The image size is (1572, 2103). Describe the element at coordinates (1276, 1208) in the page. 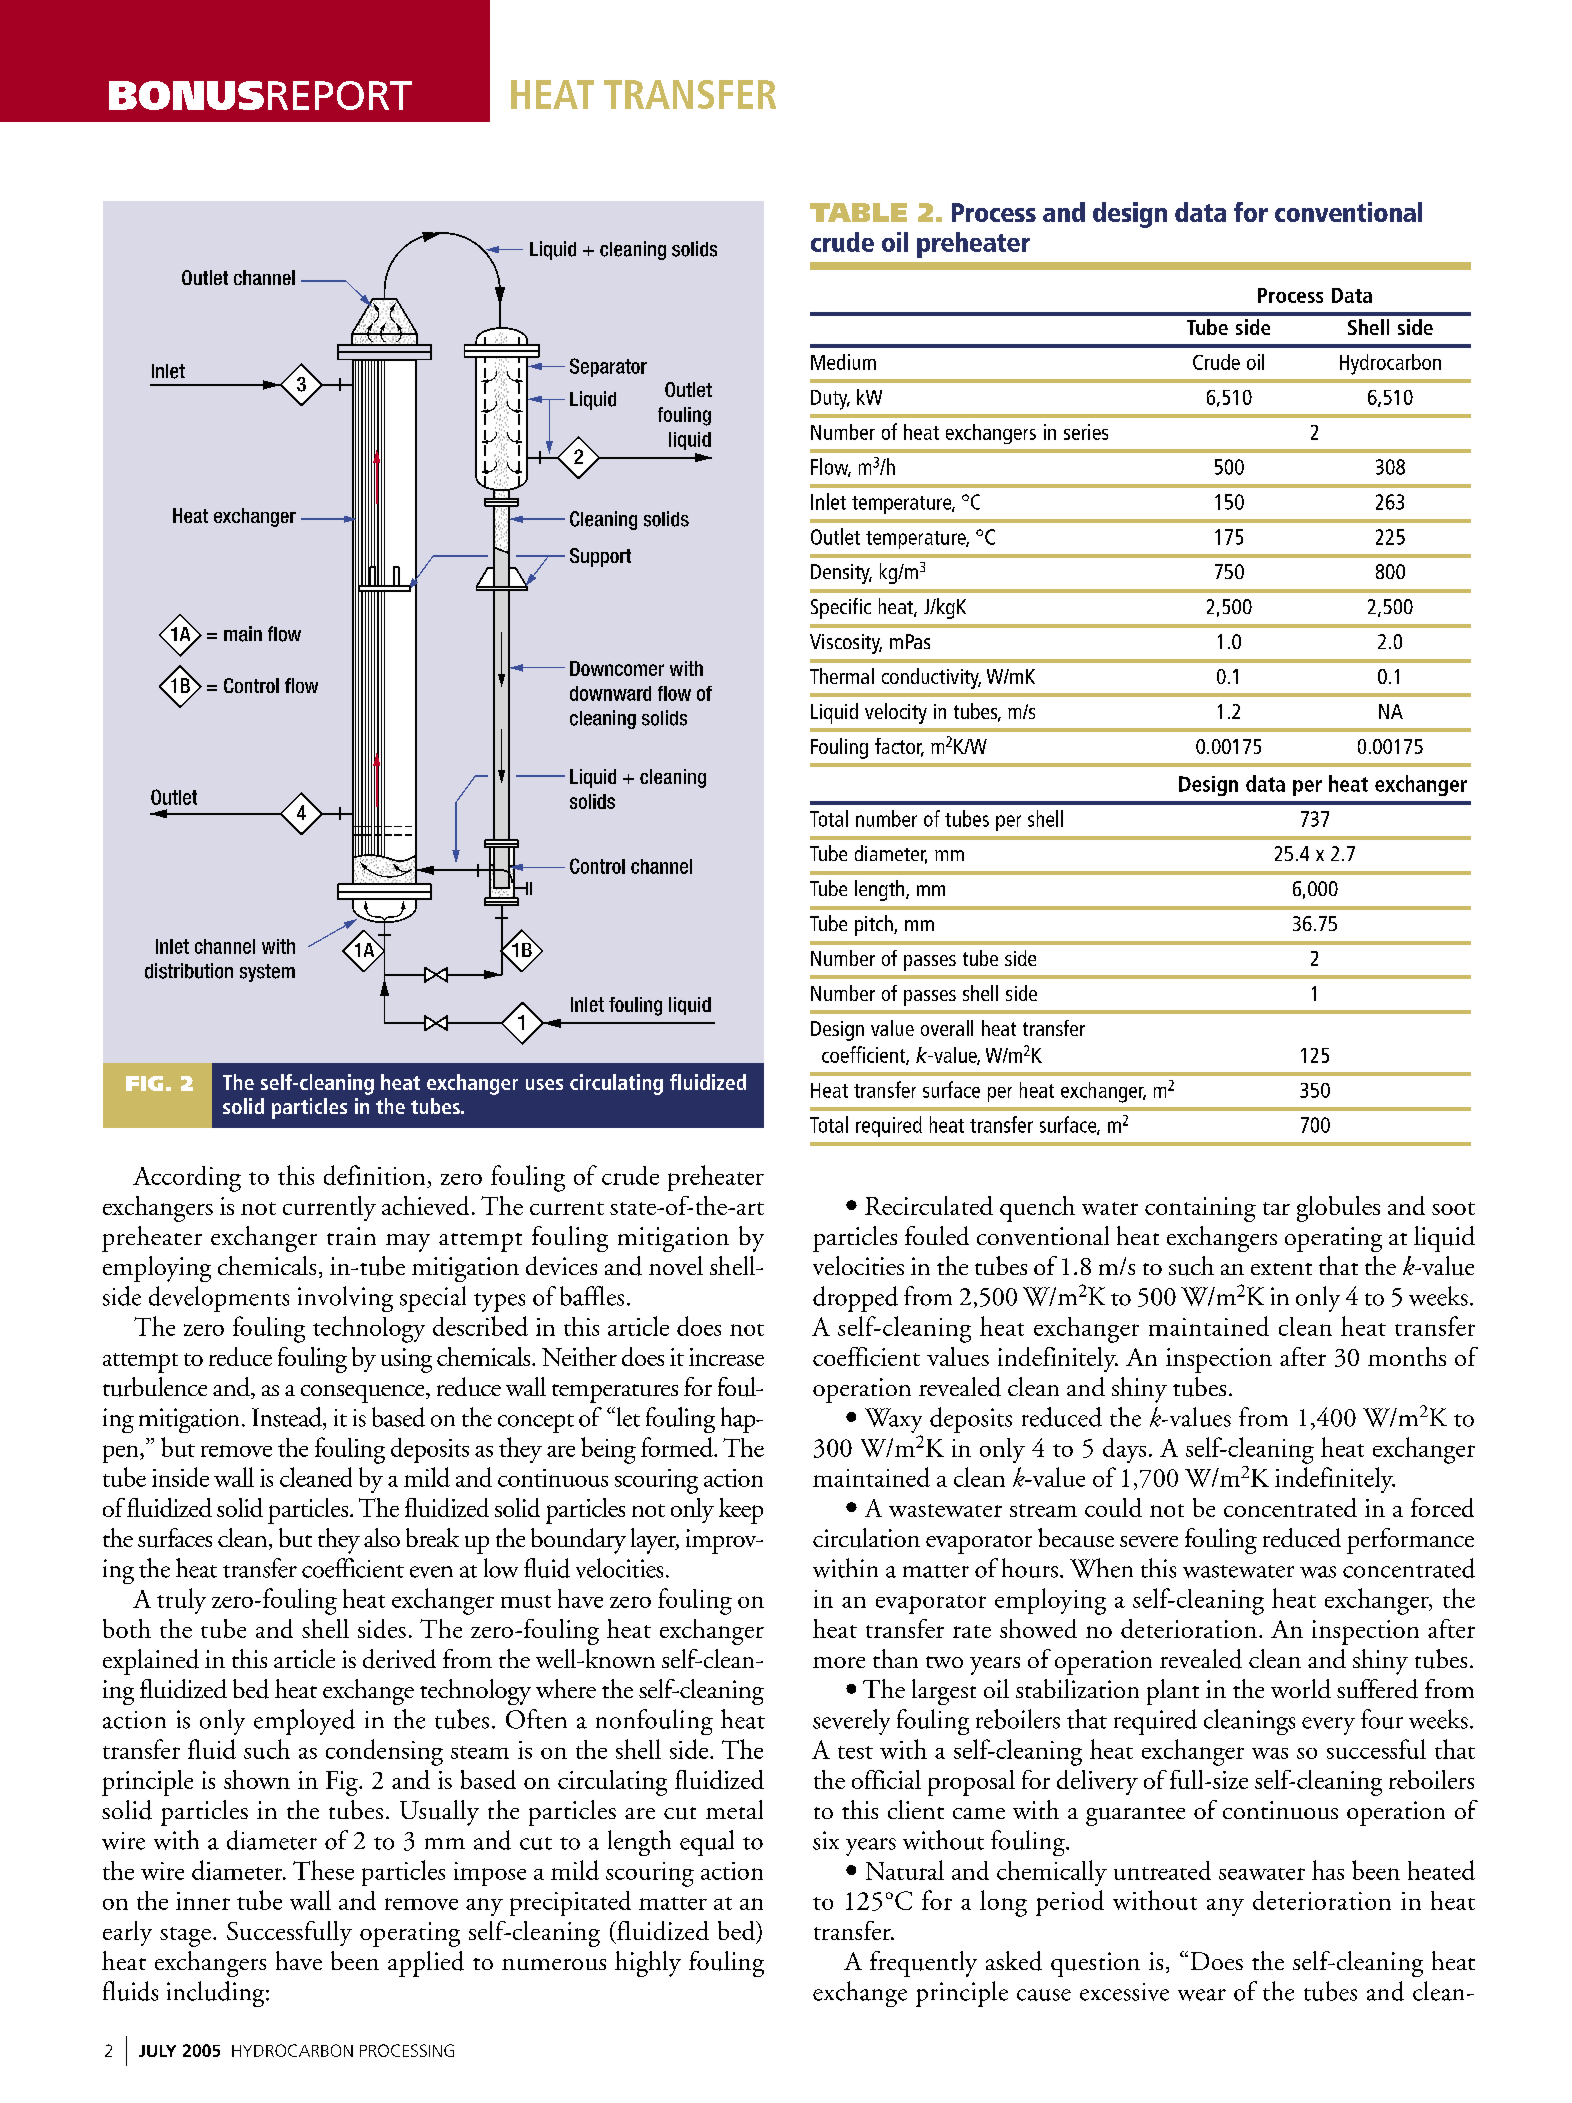

I see `tar` at that location.
